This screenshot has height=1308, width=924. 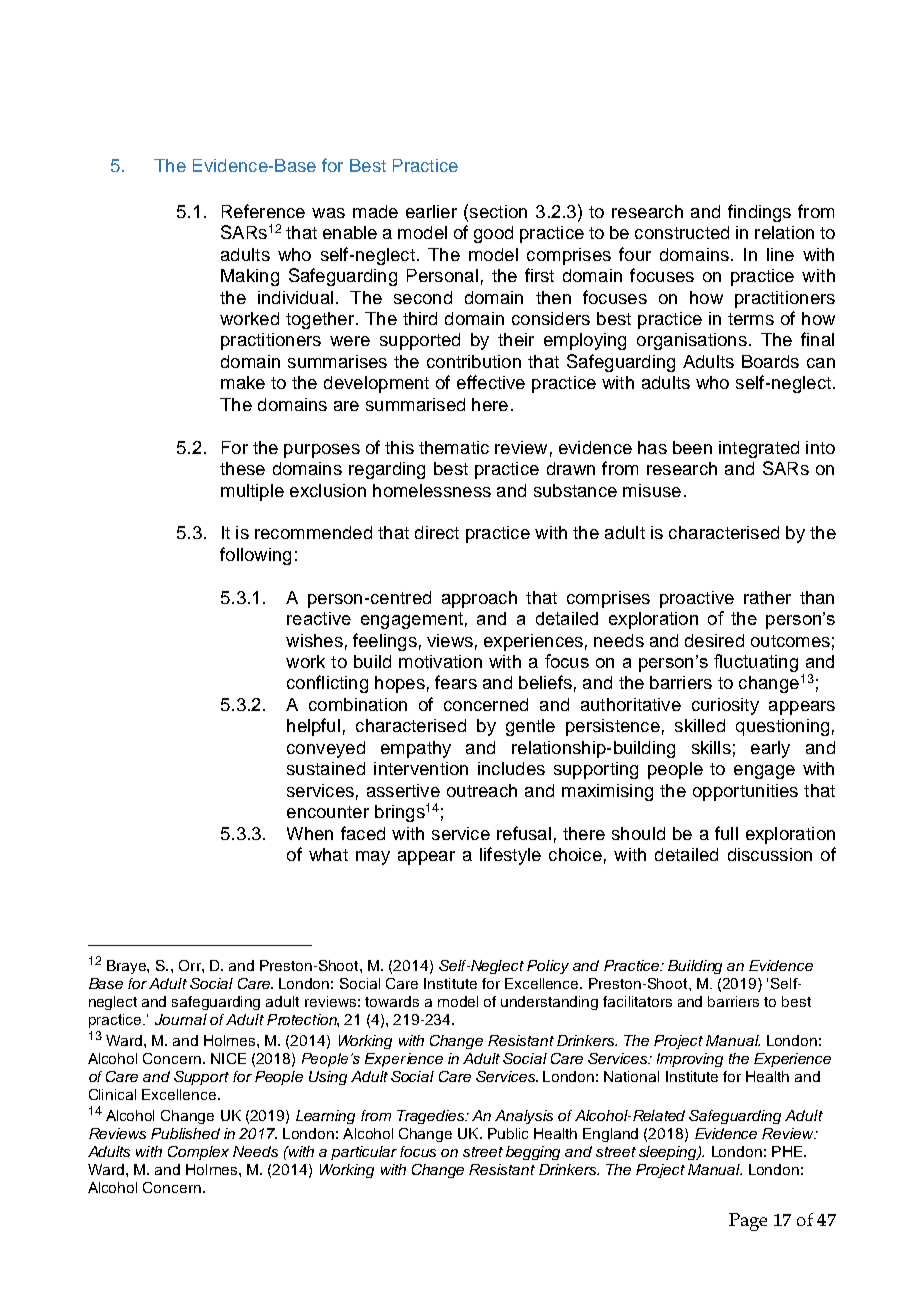 I want to click on lifestyle, so click(x=510, y=856).
